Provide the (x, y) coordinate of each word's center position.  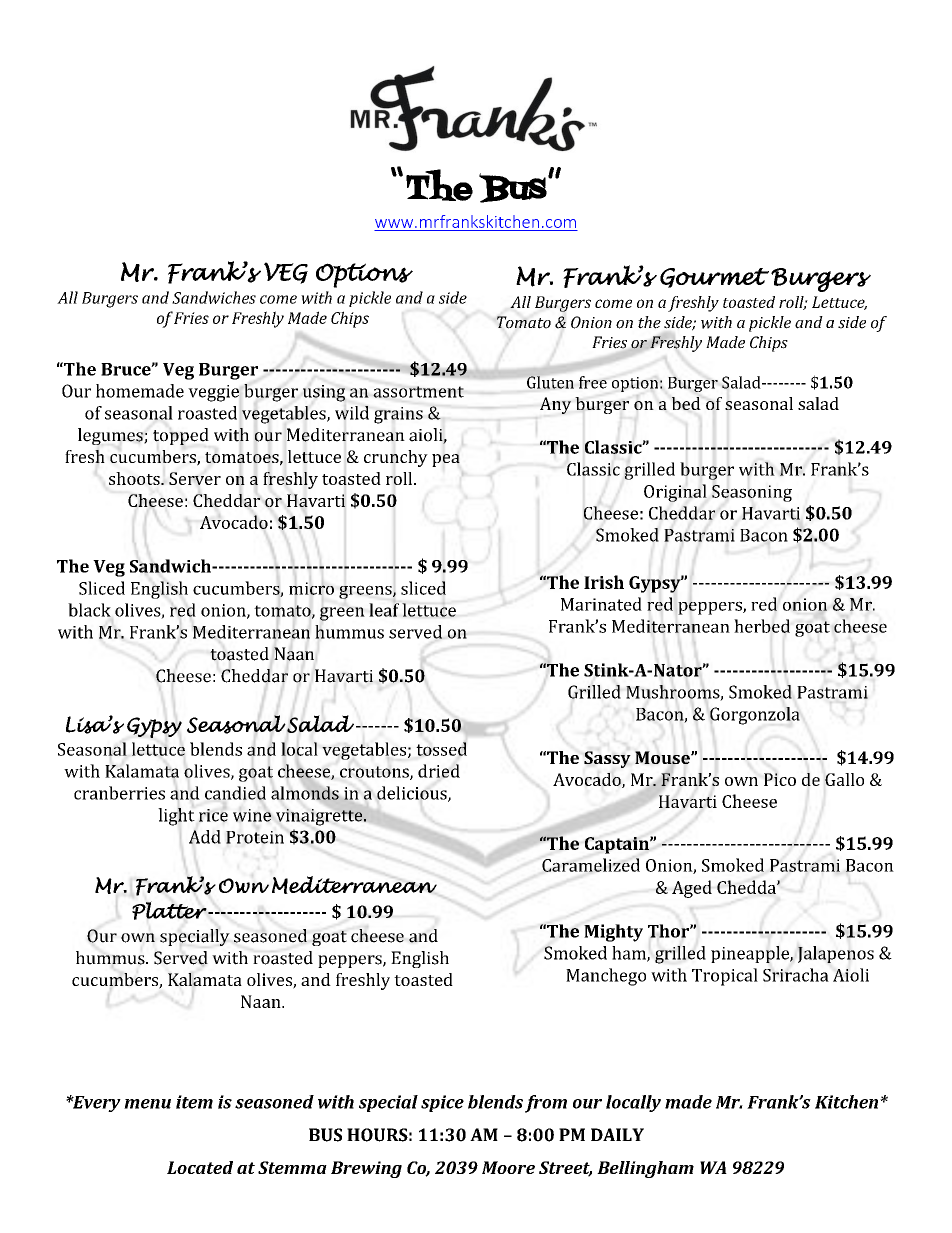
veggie (213, 393)
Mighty (613, 933)
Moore (508, 1167)
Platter (170, 910)
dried (439, 771)
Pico (780, 779)
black (89, 610)
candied (235, 793)
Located (200, 1167)
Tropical (725, 977)
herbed (762, 626)
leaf (384, 609)
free (593, 382)
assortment (418, 392)
